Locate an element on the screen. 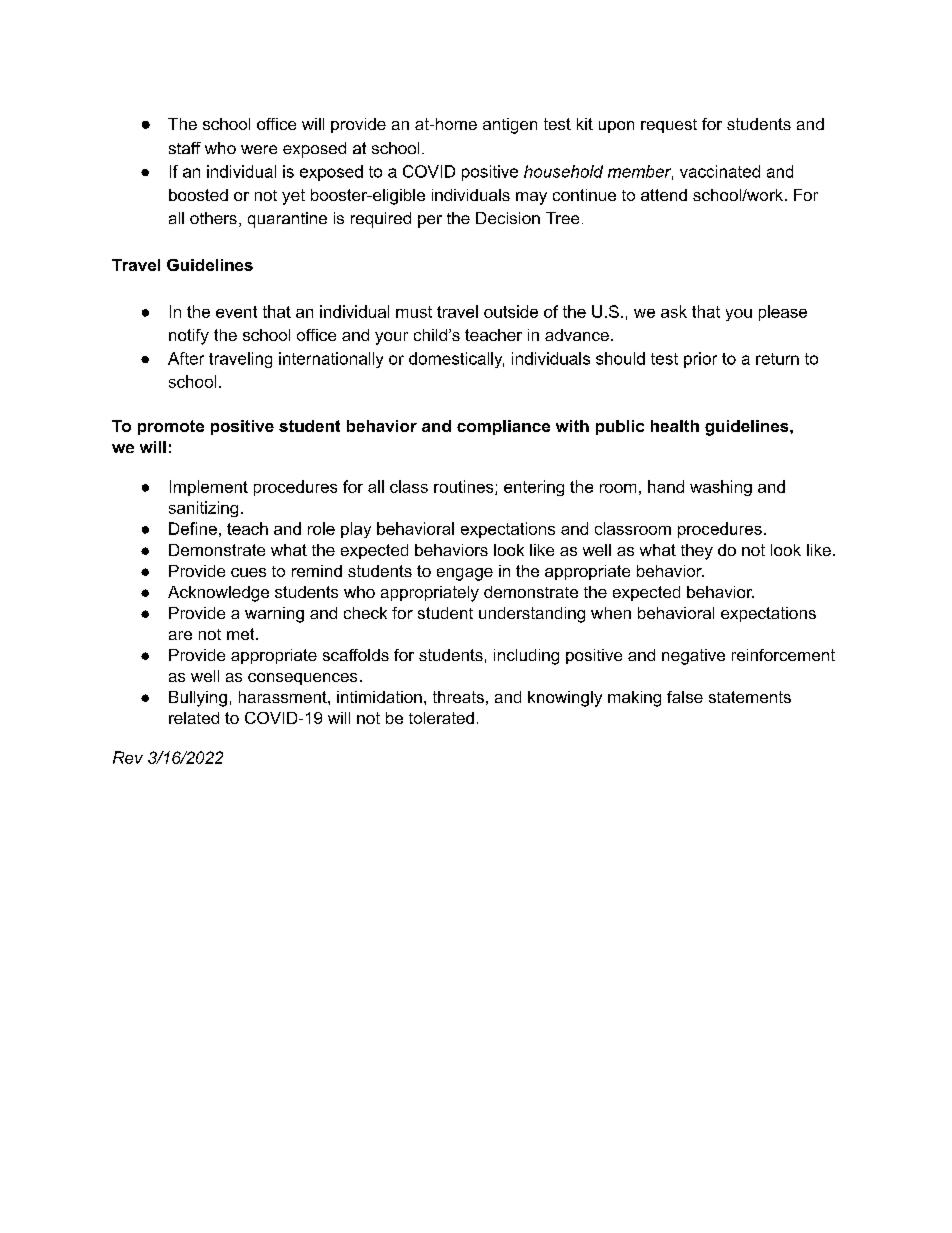 Image resolution: width=952 pixels, height=1233 pixels. request is located at coordinates (669, 126).
